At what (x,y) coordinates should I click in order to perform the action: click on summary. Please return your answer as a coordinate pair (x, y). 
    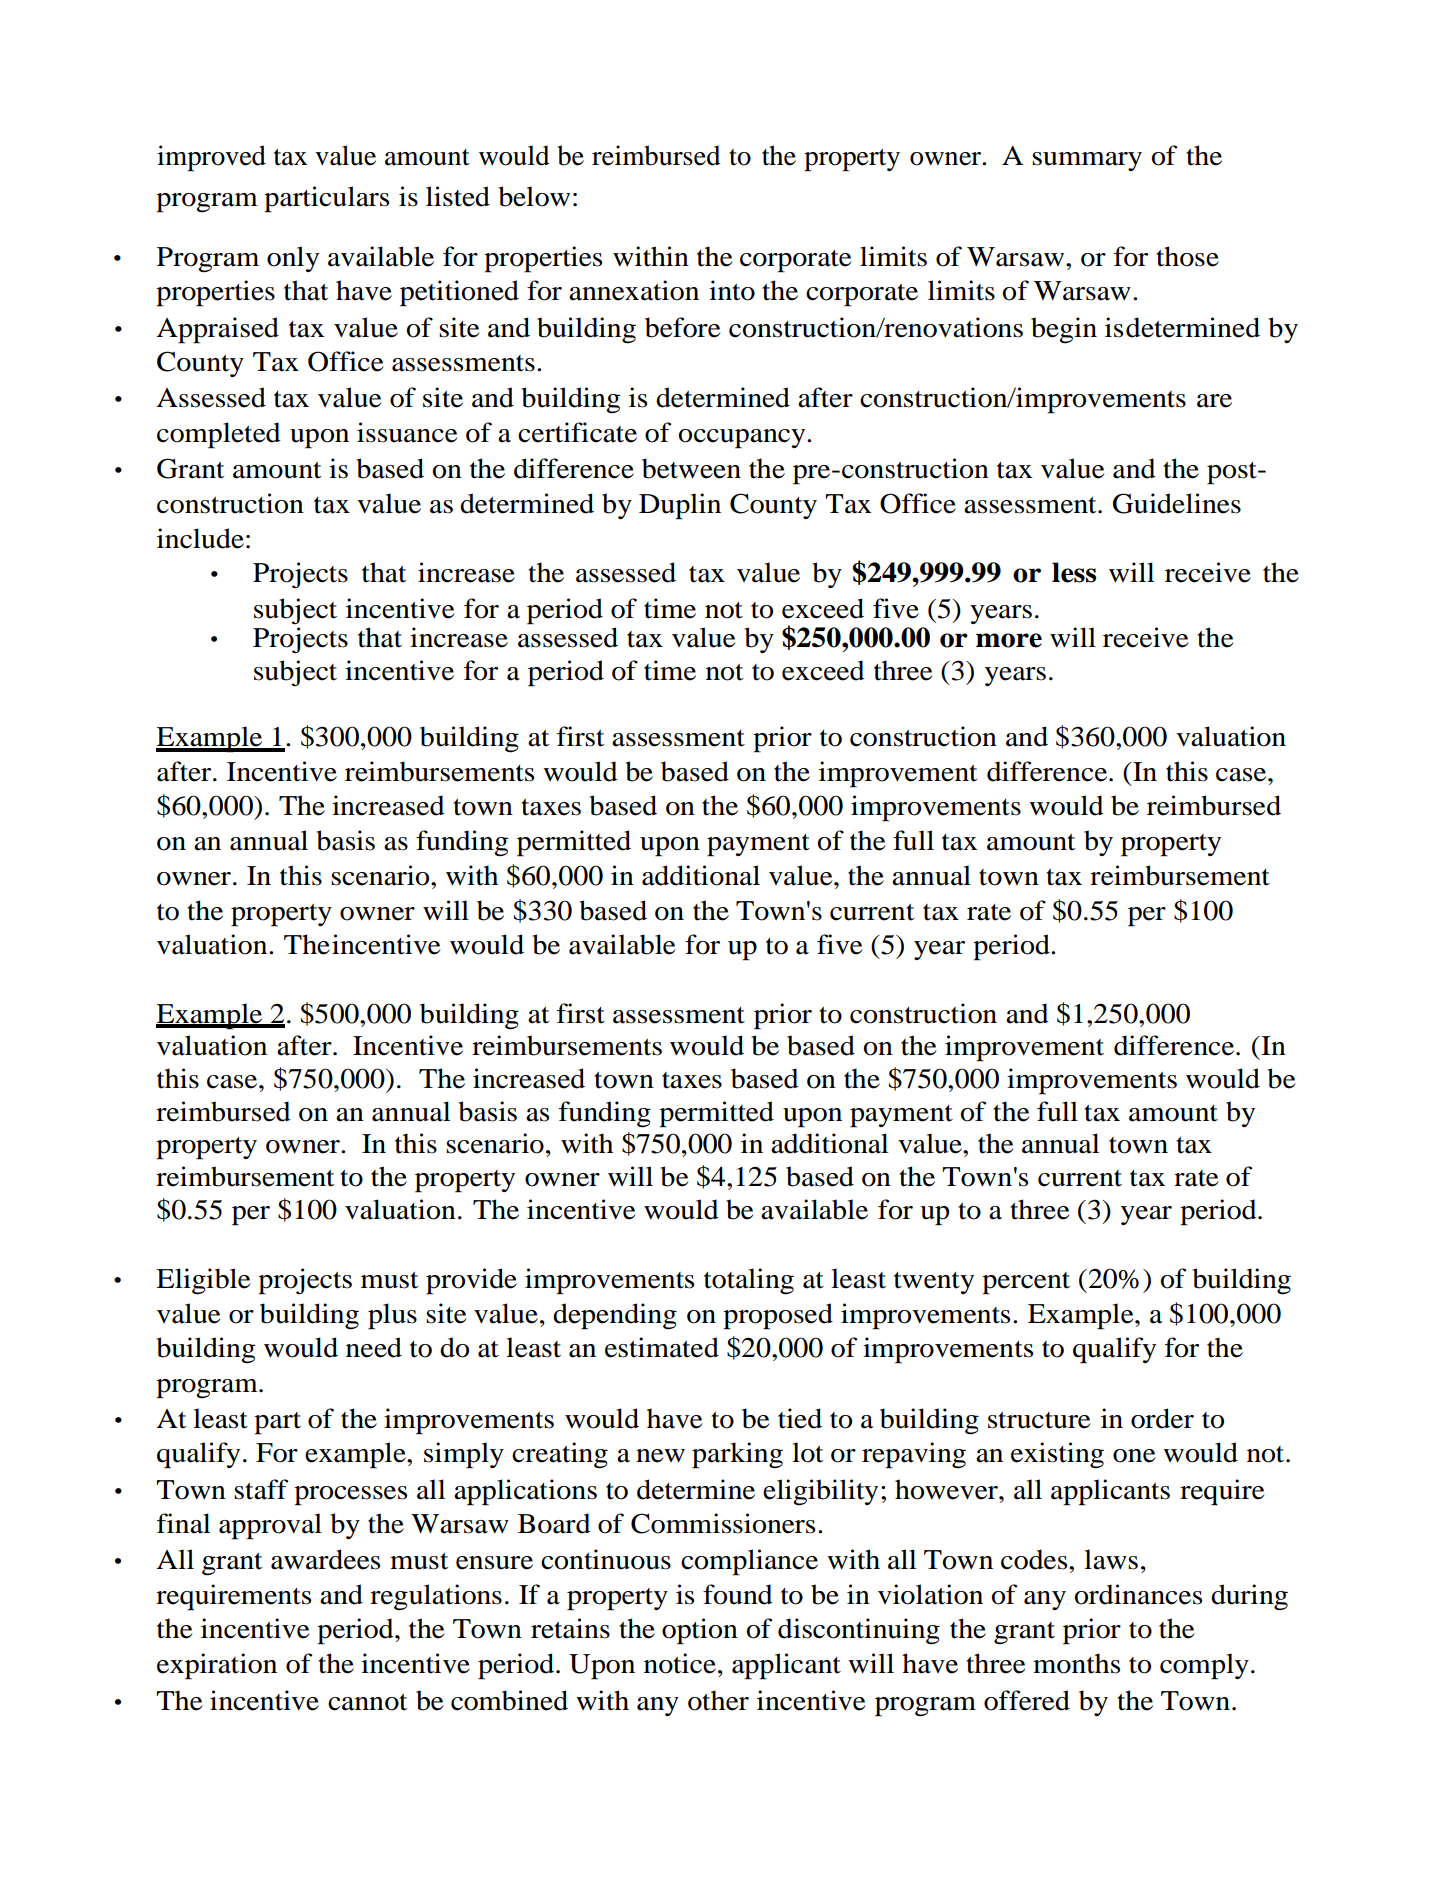
    Looking at the image, I should click on (1087, 161).
